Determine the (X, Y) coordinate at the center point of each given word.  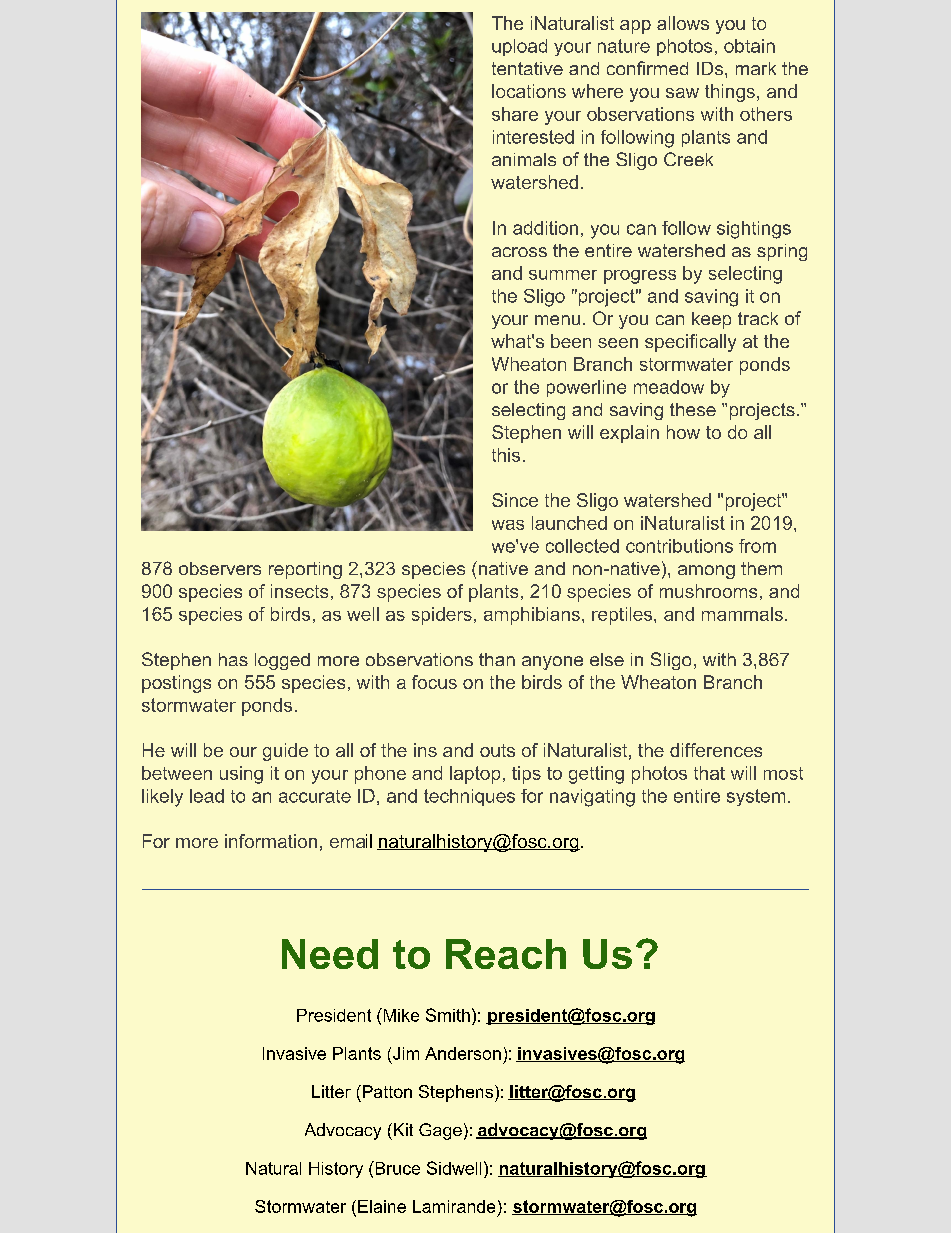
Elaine (382, 1206)
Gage (440, 1131)
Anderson (463, 1053)
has (233, 659)
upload (519, 47)
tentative (527, 68)
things (730, 93)
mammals (742, 614)
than (497, 659)
